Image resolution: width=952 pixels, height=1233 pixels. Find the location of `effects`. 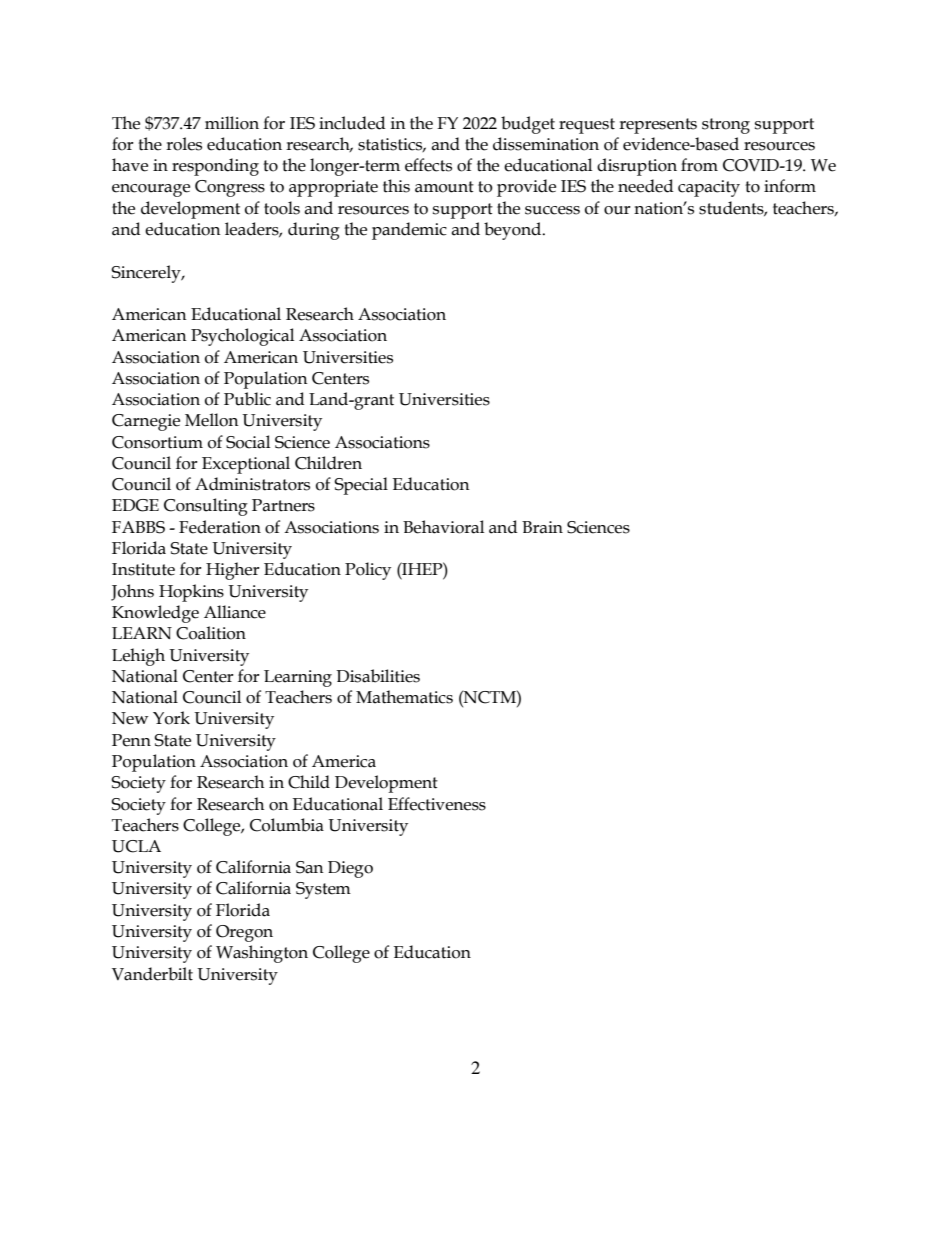

effects is located at coordinates (428, 165).
